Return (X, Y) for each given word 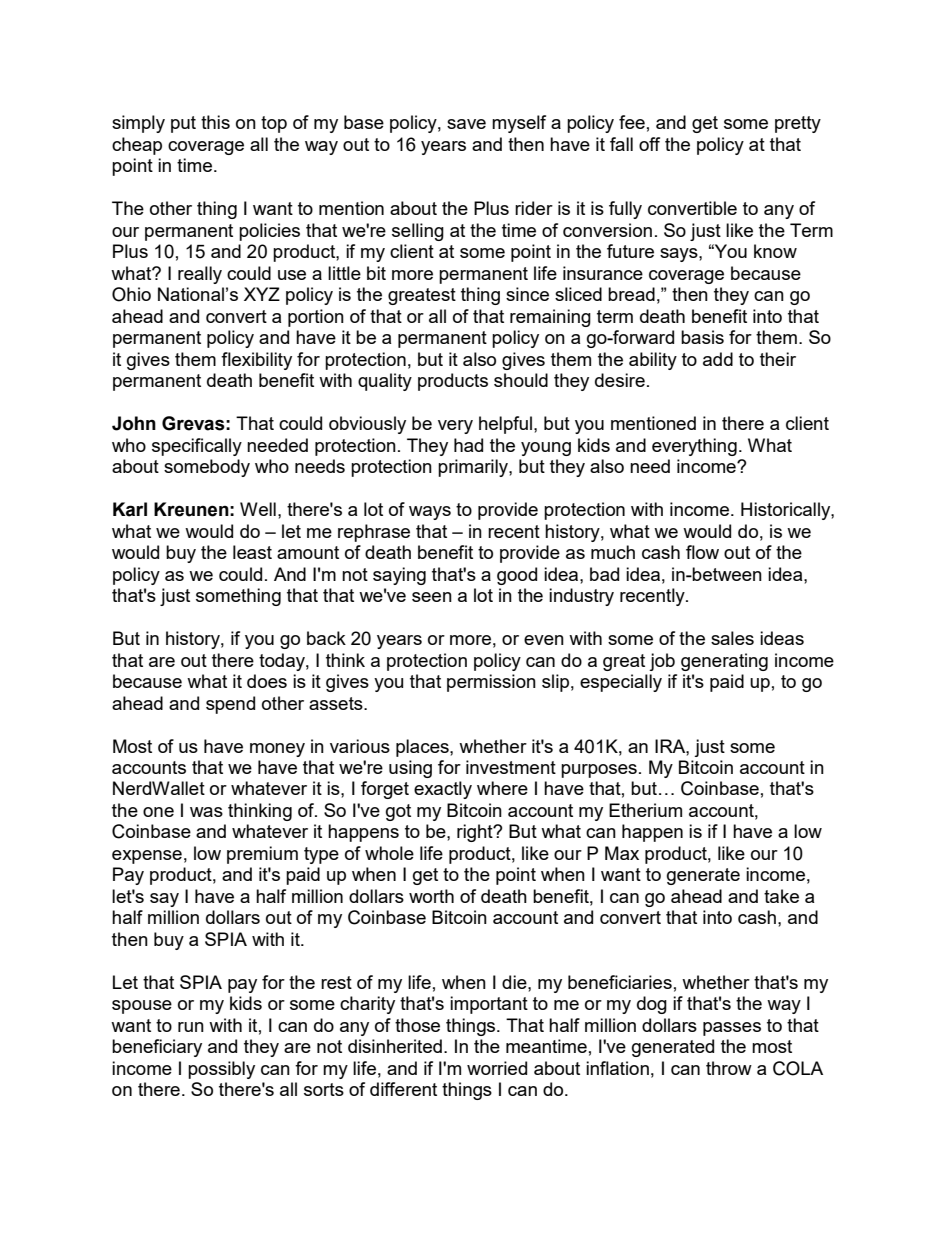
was (206, 812)
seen (432, 597)
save (466, 124)
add (718, 359)
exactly (443, 790)
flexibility (256, 361)
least (252, 552)
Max (622, 853)
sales (732, 638)
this (215, 122)
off (649, 144)
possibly (221, 1070)
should (521, 380)
